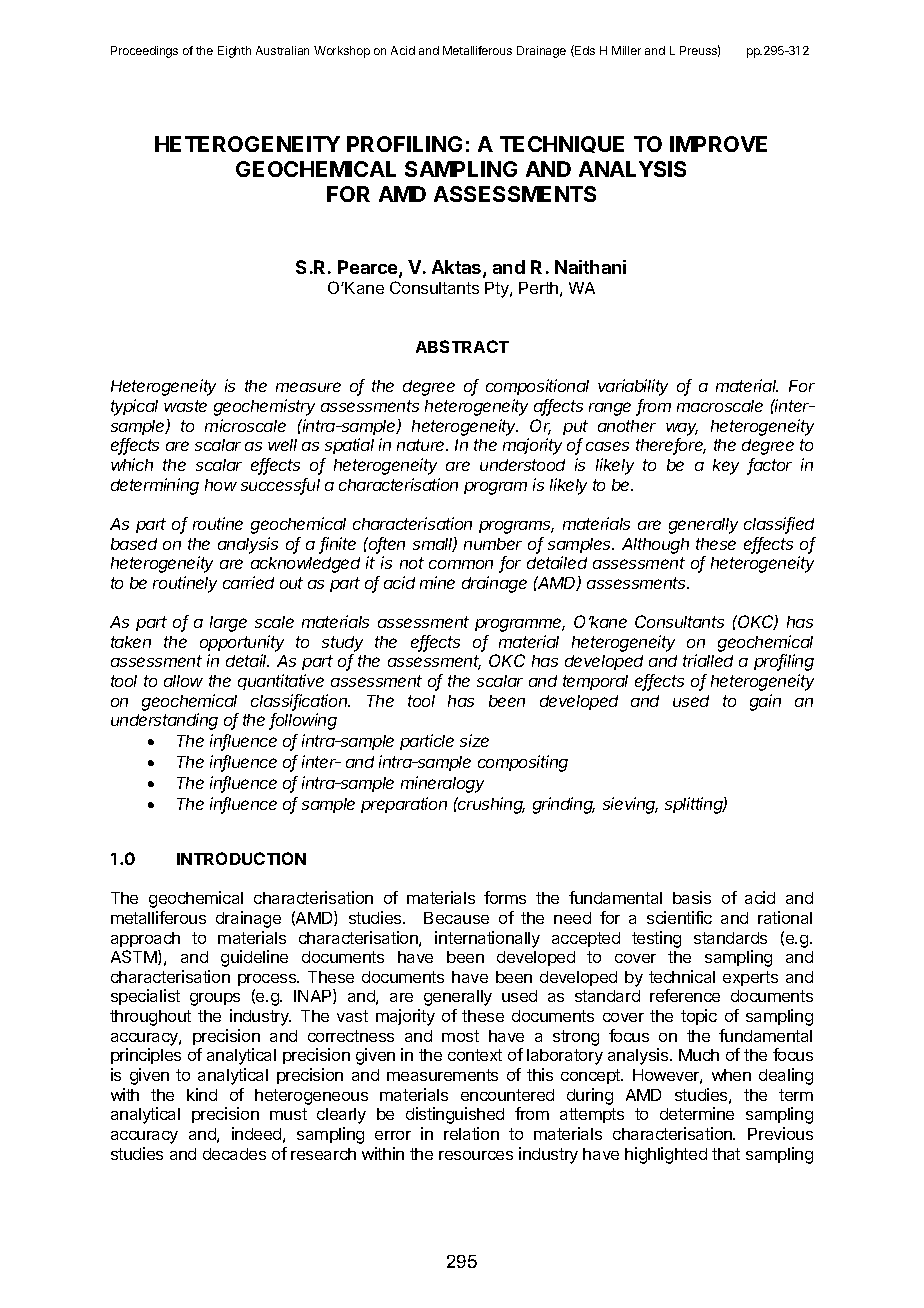 This image has width=924, height=1308. What do you see at coordinates (183, 681) in the image?
I see `allow` at bounding box center [183, 681].
